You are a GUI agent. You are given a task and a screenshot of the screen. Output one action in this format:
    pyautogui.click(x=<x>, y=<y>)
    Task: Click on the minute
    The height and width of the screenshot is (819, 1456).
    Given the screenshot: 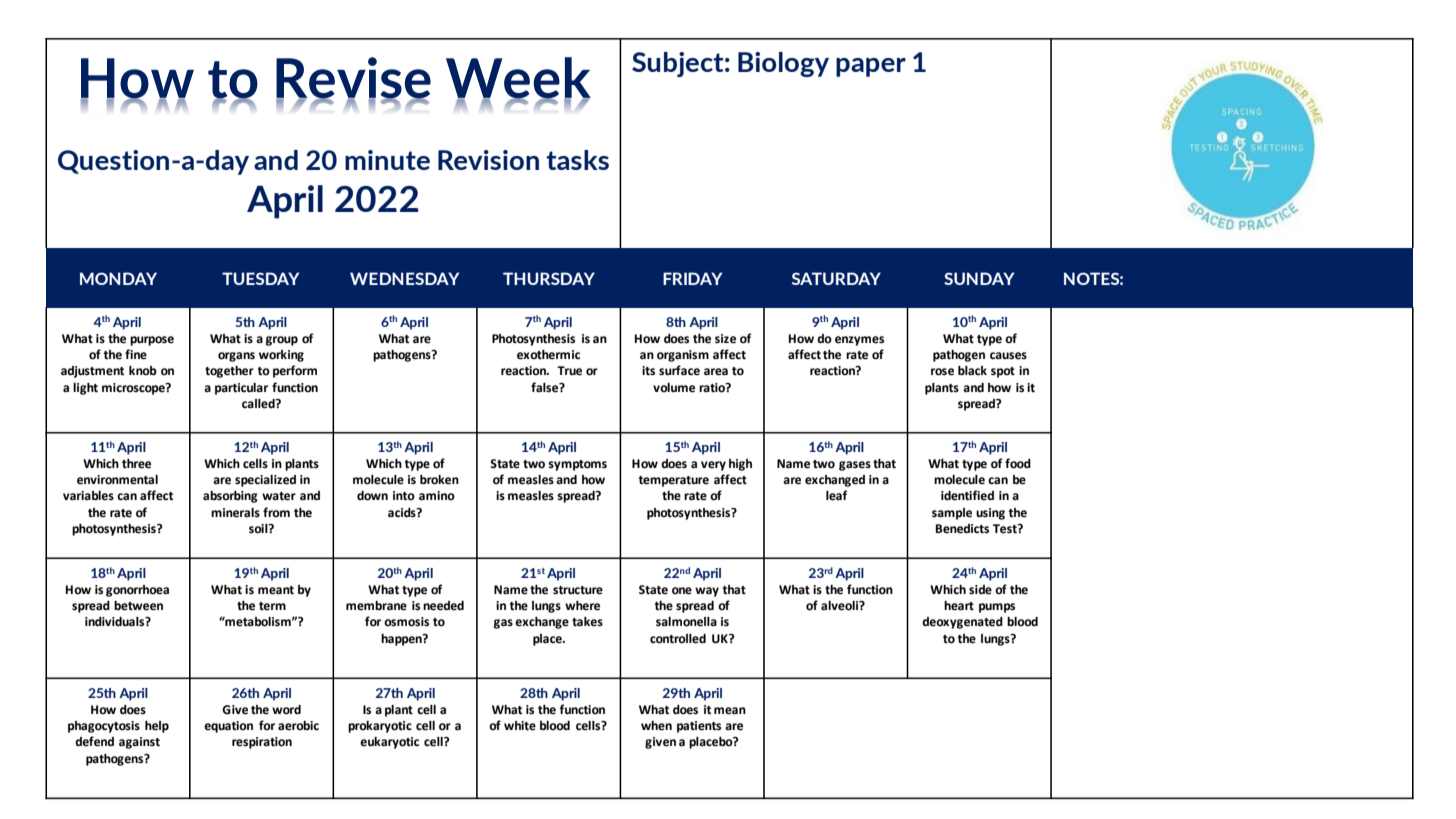 What is the action you would take?
    pyautogui.click(x=387, y=160)
